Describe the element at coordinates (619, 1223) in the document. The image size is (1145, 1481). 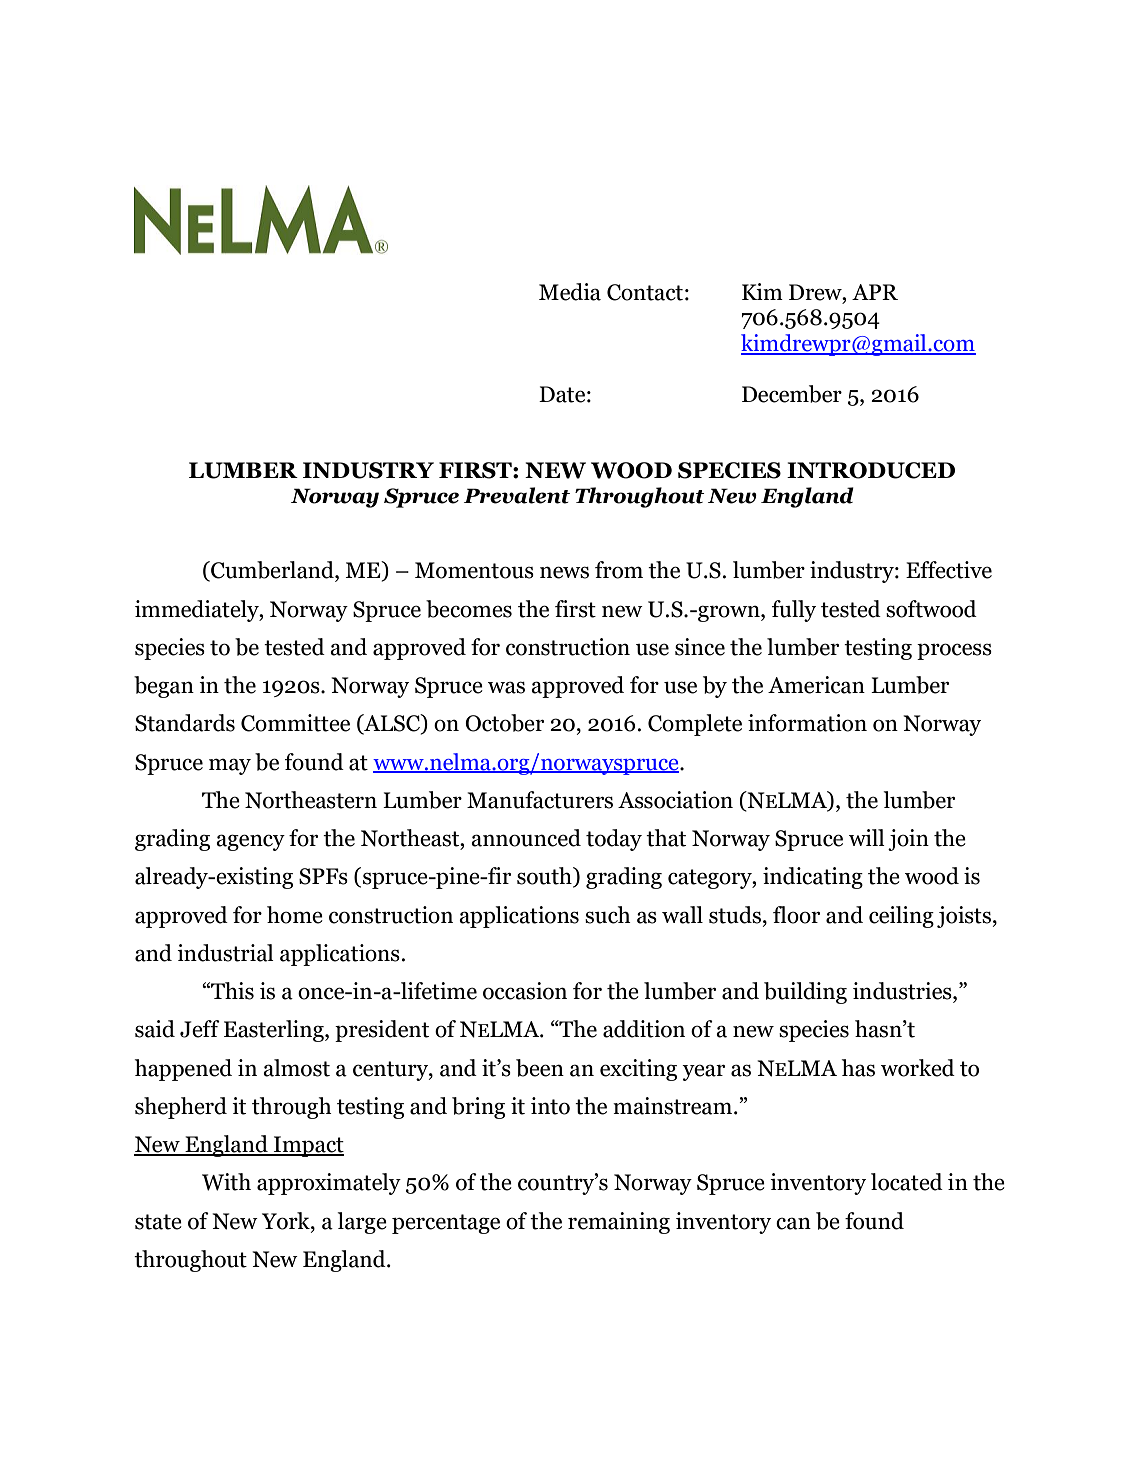
I see `remaining` at that location.
